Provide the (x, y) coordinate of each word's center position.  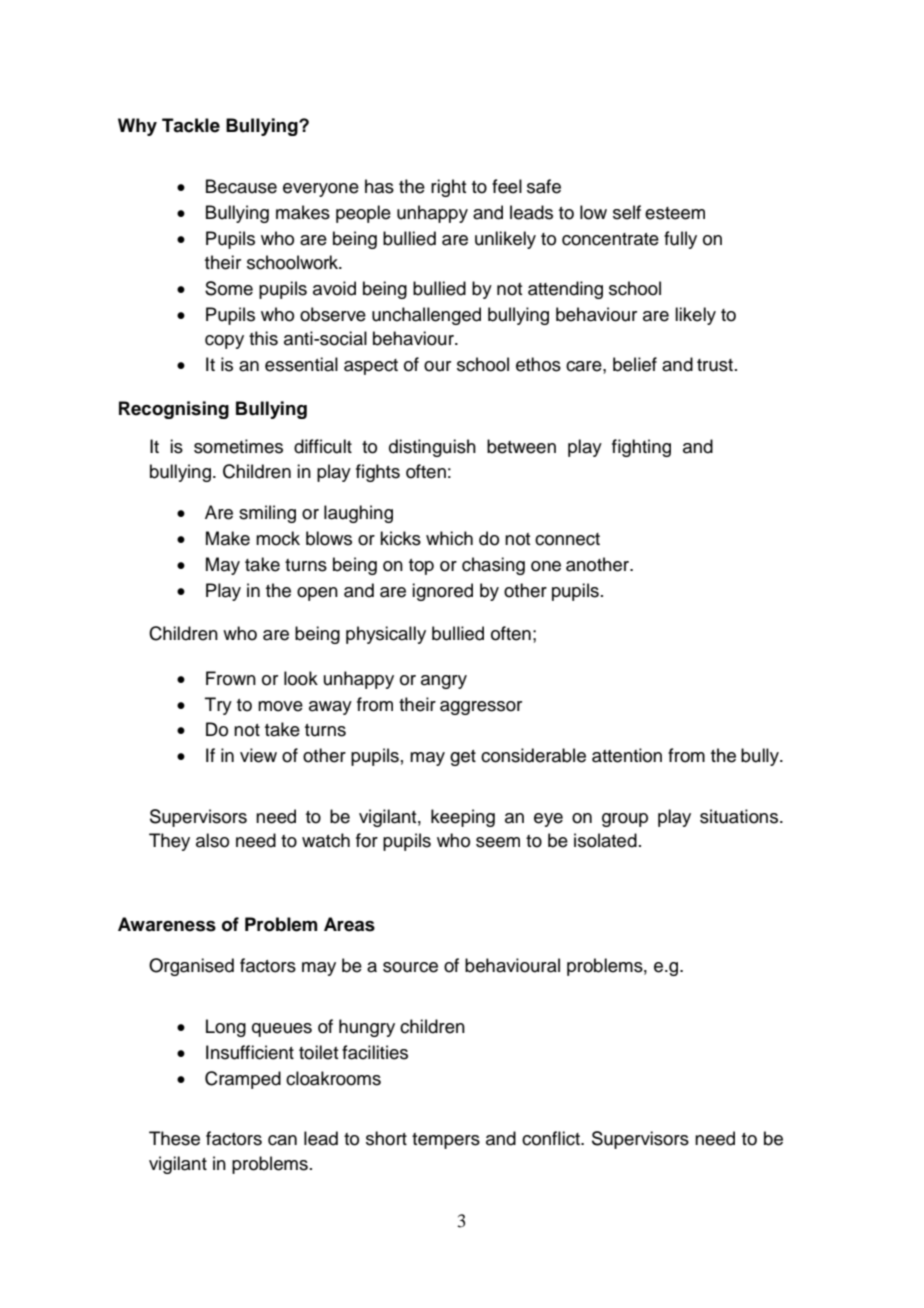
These (174, 1138)
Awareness (167, 924)
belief (635, 364)
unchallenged (426, 316)
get (463, 758)
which (449, 538)
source (410, 967)
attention (627, 755)
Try (218, 706)
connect (567, 539)
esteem (675, 213)
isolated (605, 840)
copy (224, 342)
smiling (267, 514)
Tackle (191, 125)
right (448, 188)
